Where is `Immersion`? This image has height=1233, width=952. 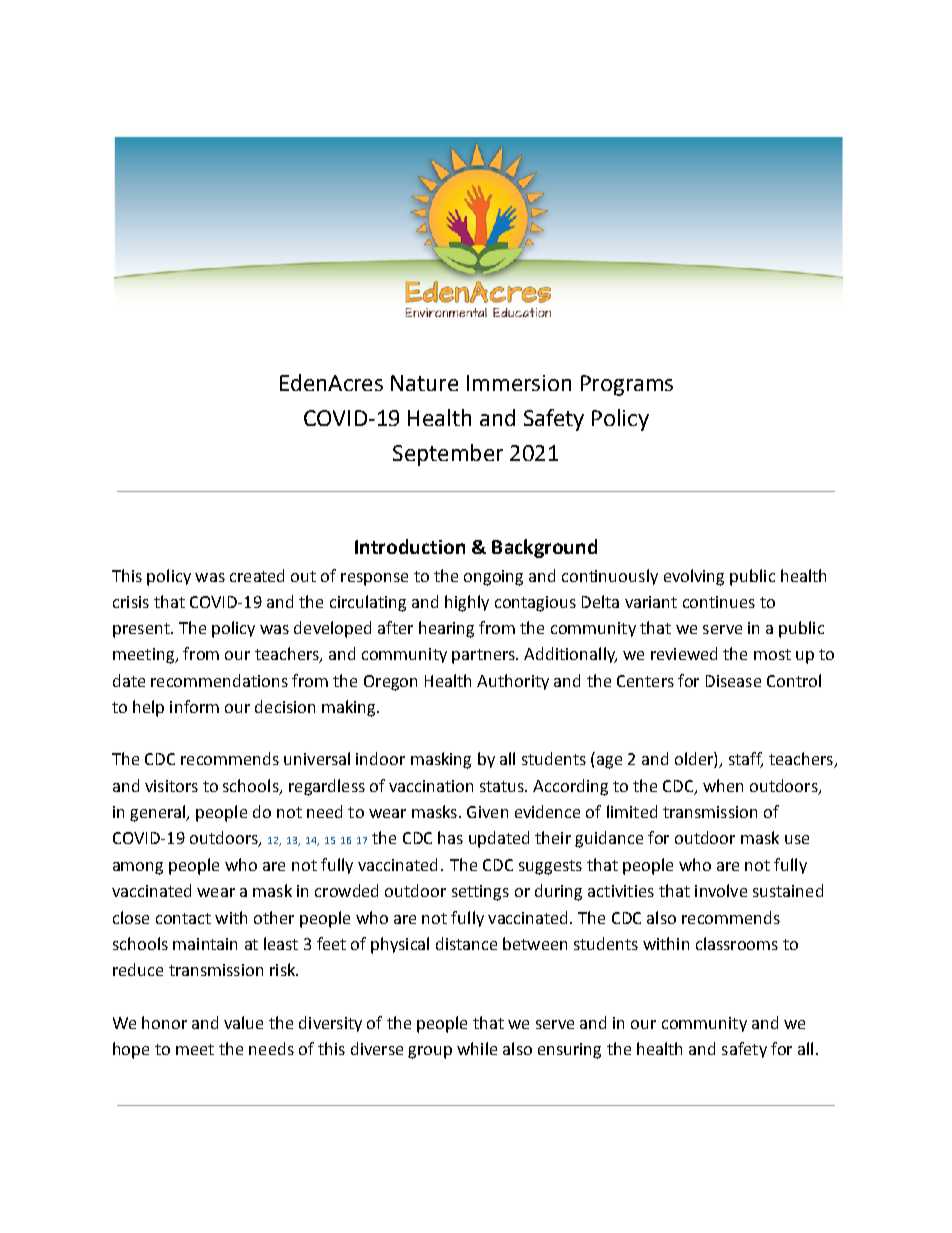 Immersion is located at coordinates (519, 383).
